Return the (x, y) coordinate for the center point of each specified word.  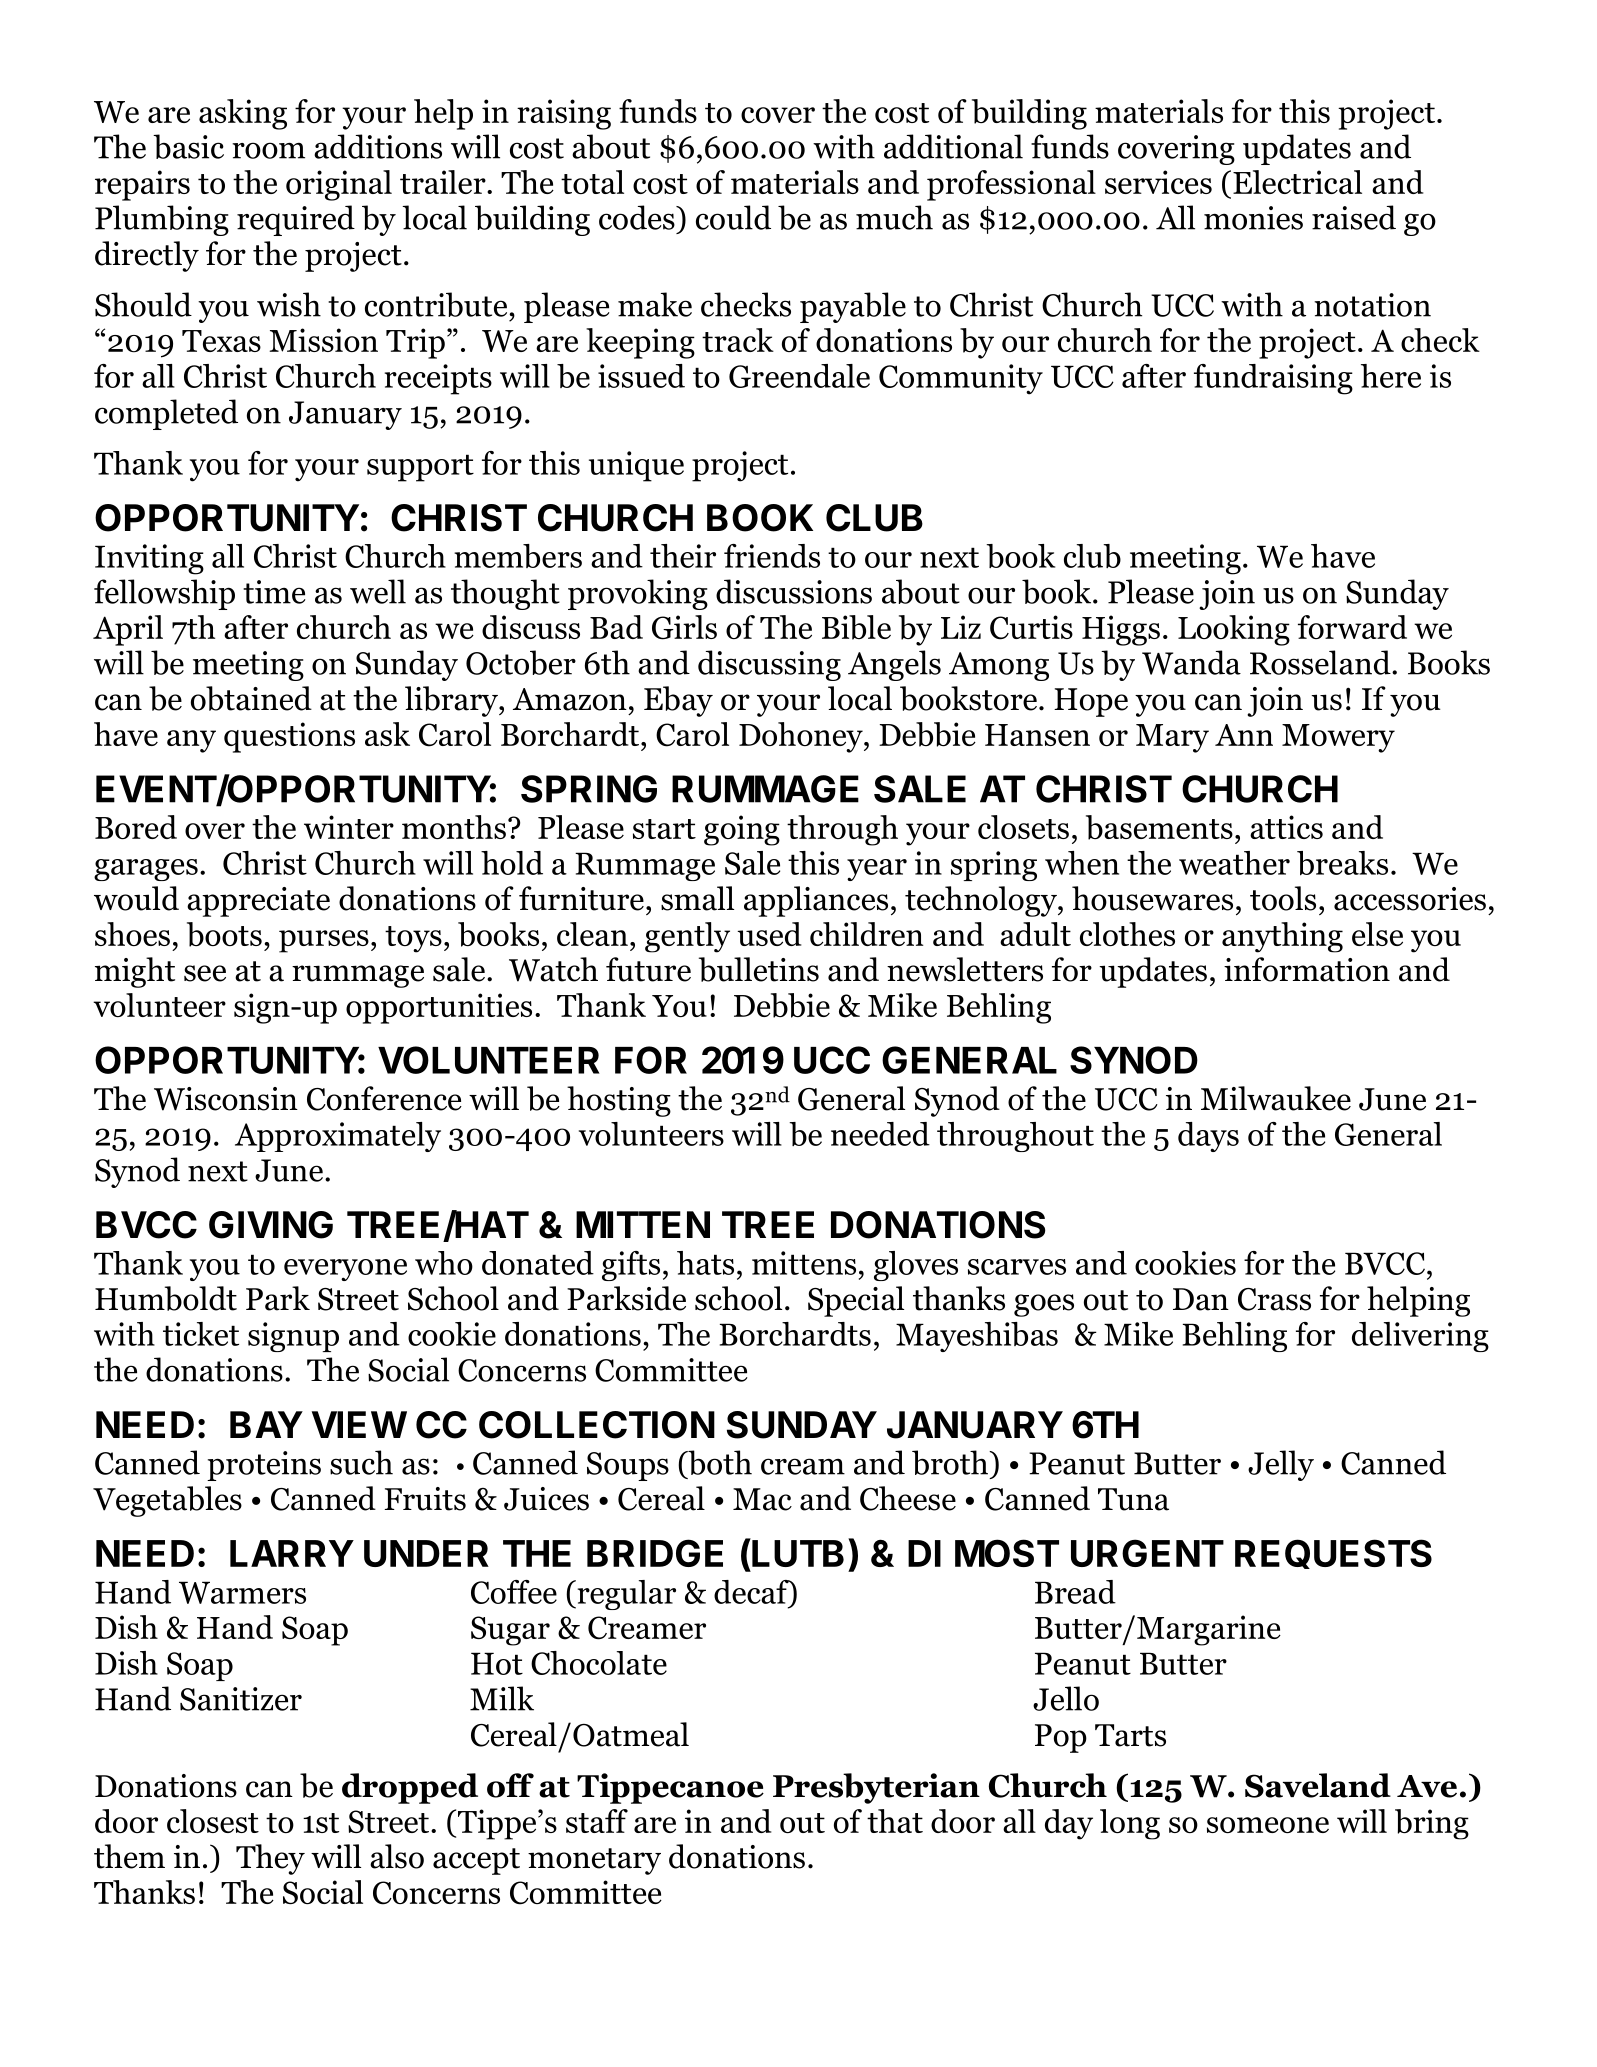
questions (289, 737)
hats (705, 1263)
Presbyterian (876, 1788)
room (268, 150)
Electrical (1297, 182)
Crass (1274, 1299)
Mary (1172, 738)
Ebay (678, 701)
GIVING (271, 1225)
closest (213, 1821)
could (733, 217)
